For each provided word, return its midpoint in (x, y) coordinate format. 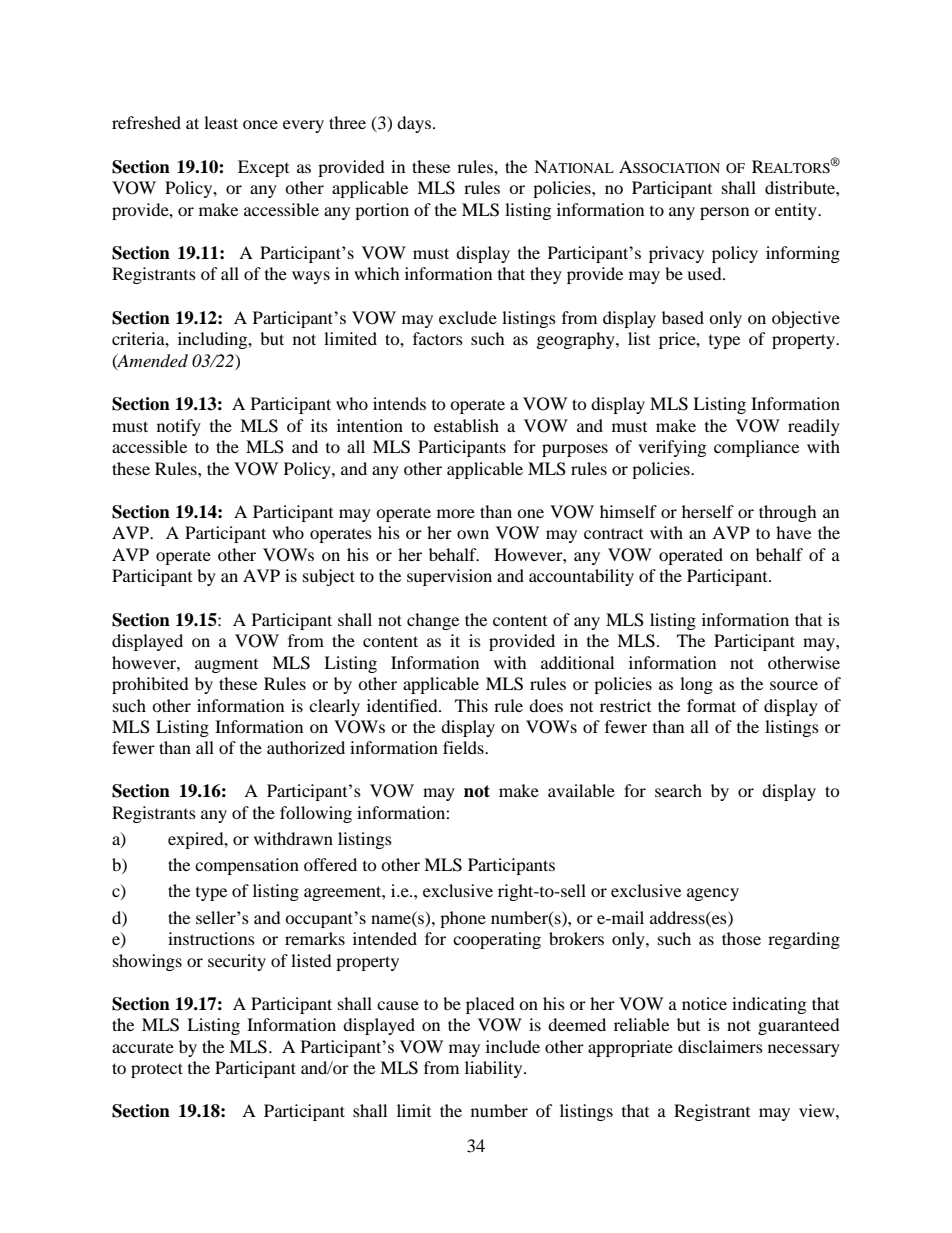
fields (464, 747)
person (724, 213)
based (683, 317)
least (221, 122)
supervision (449, 577)
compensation (247, 866)
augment (226, 666)
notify (179, 427)
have (793, 532)
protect (157, 1070)
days (414, 124)
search (678, 790)
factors (438, 338)
